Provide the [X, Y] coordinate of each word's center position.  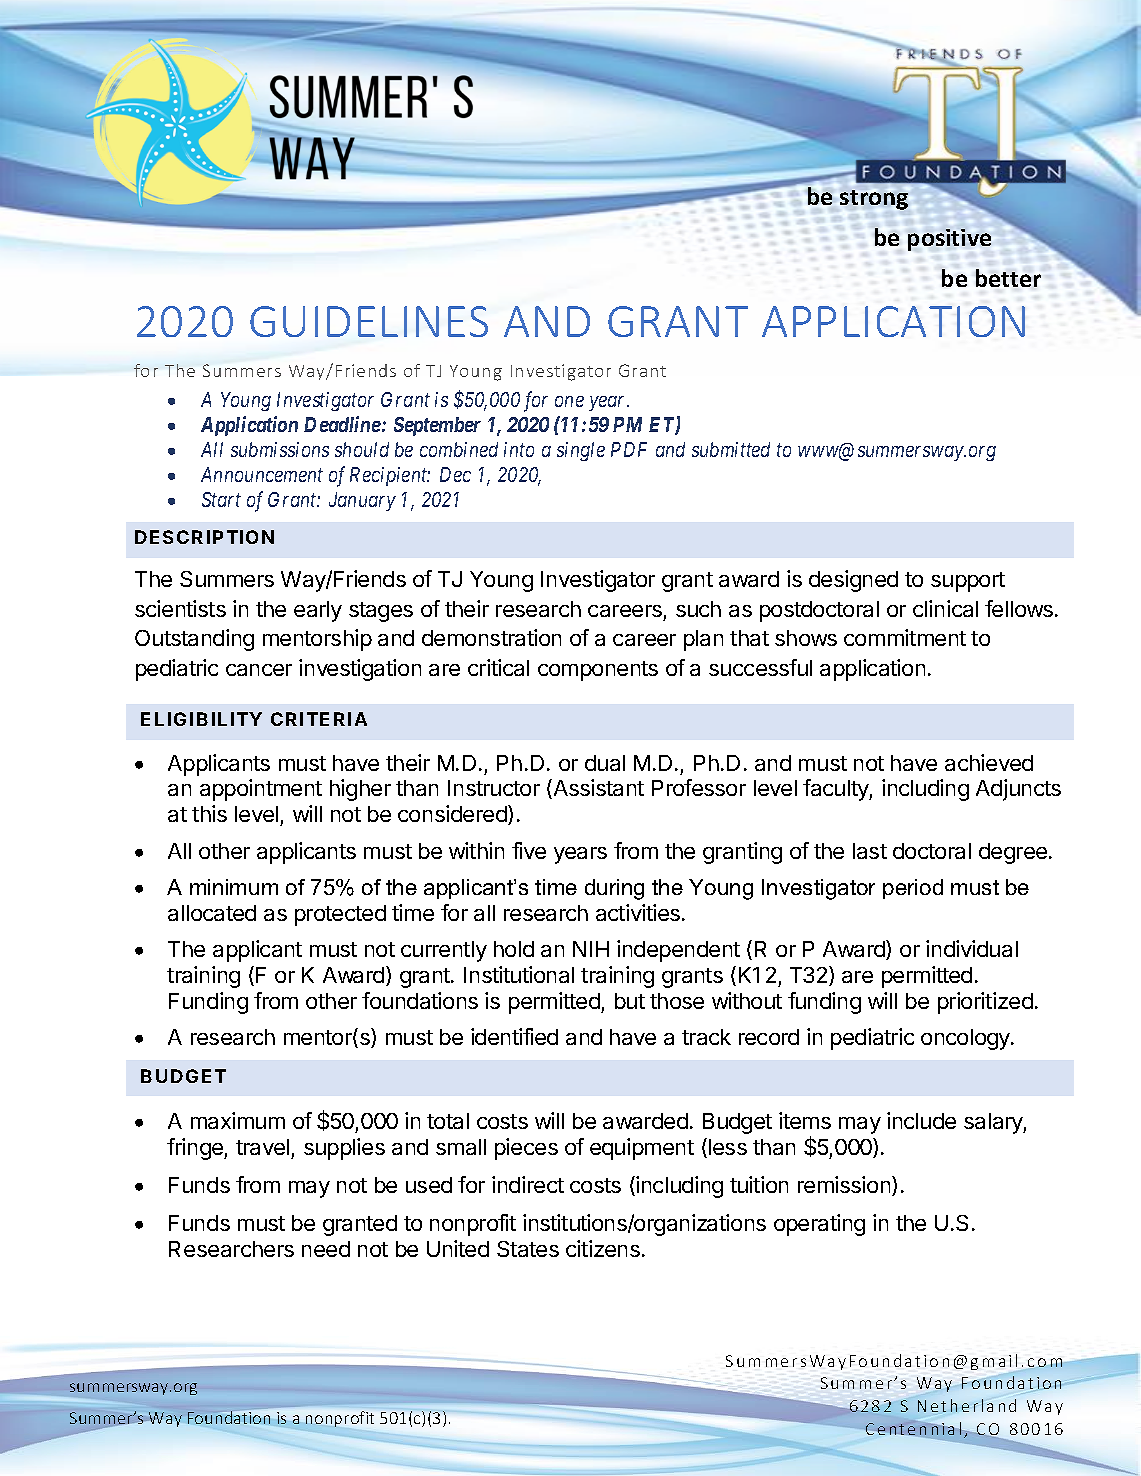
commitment [905, 637]
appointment [261, 790]
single [581, 451]
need [326, 1249]
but [630, 1001]
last [870, 851]
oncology [966, 1039]
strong [874, 200]
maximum [238, 1120]
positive [949, 240]
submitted [731, 449]
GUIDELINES [369, 321]
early [318, 611]
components [598, 671]
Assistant [597, 789]
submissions [280, 449]
